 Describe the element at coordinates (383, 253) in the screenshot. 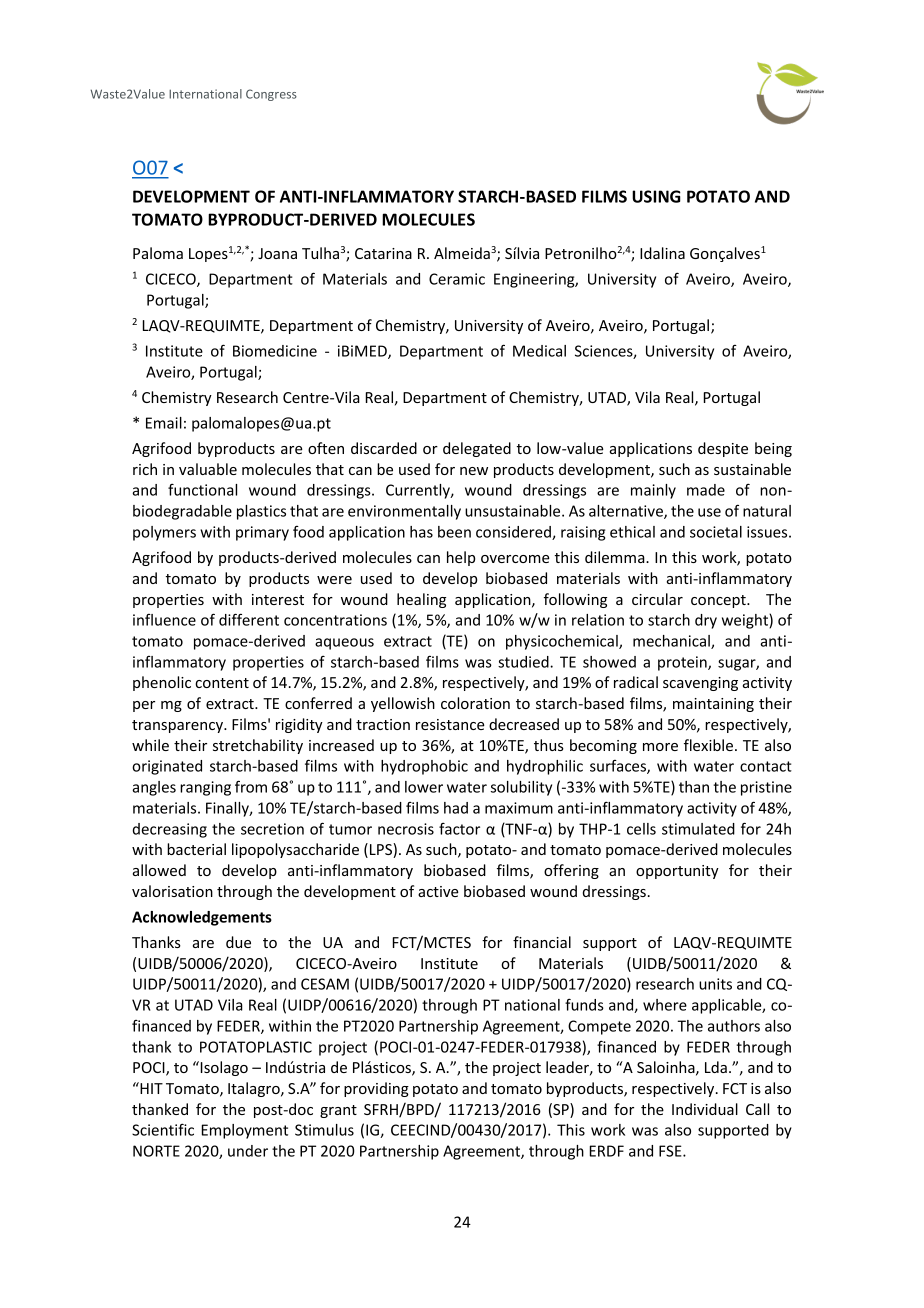

I see `Catarina` at that location.
